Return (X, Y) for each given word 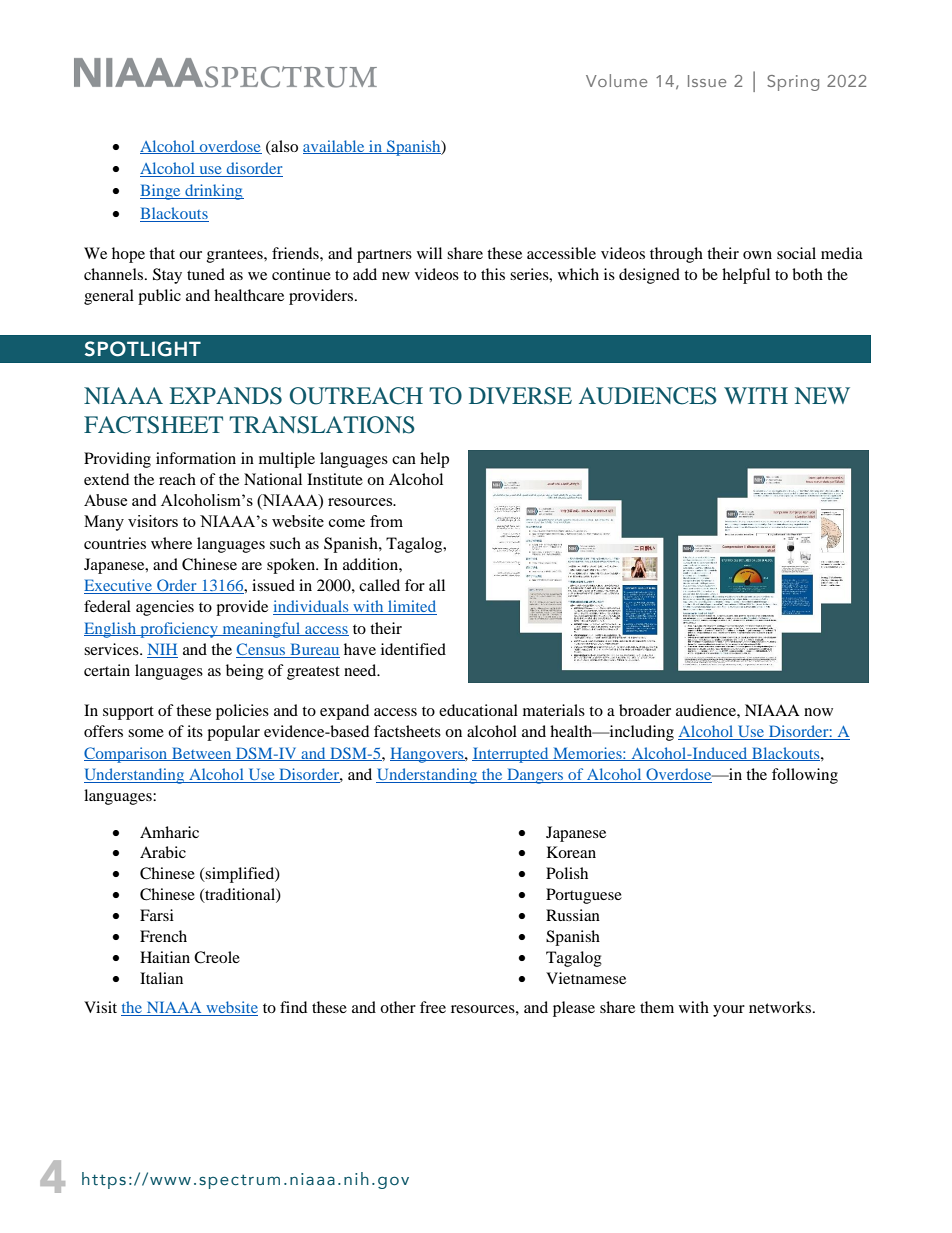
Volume (616, 80)
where (171, 543)
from (386, 521)
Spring (793, 83)
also (283, 147)
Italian (161, 978)
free (433, 1007)
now (818, 712)
